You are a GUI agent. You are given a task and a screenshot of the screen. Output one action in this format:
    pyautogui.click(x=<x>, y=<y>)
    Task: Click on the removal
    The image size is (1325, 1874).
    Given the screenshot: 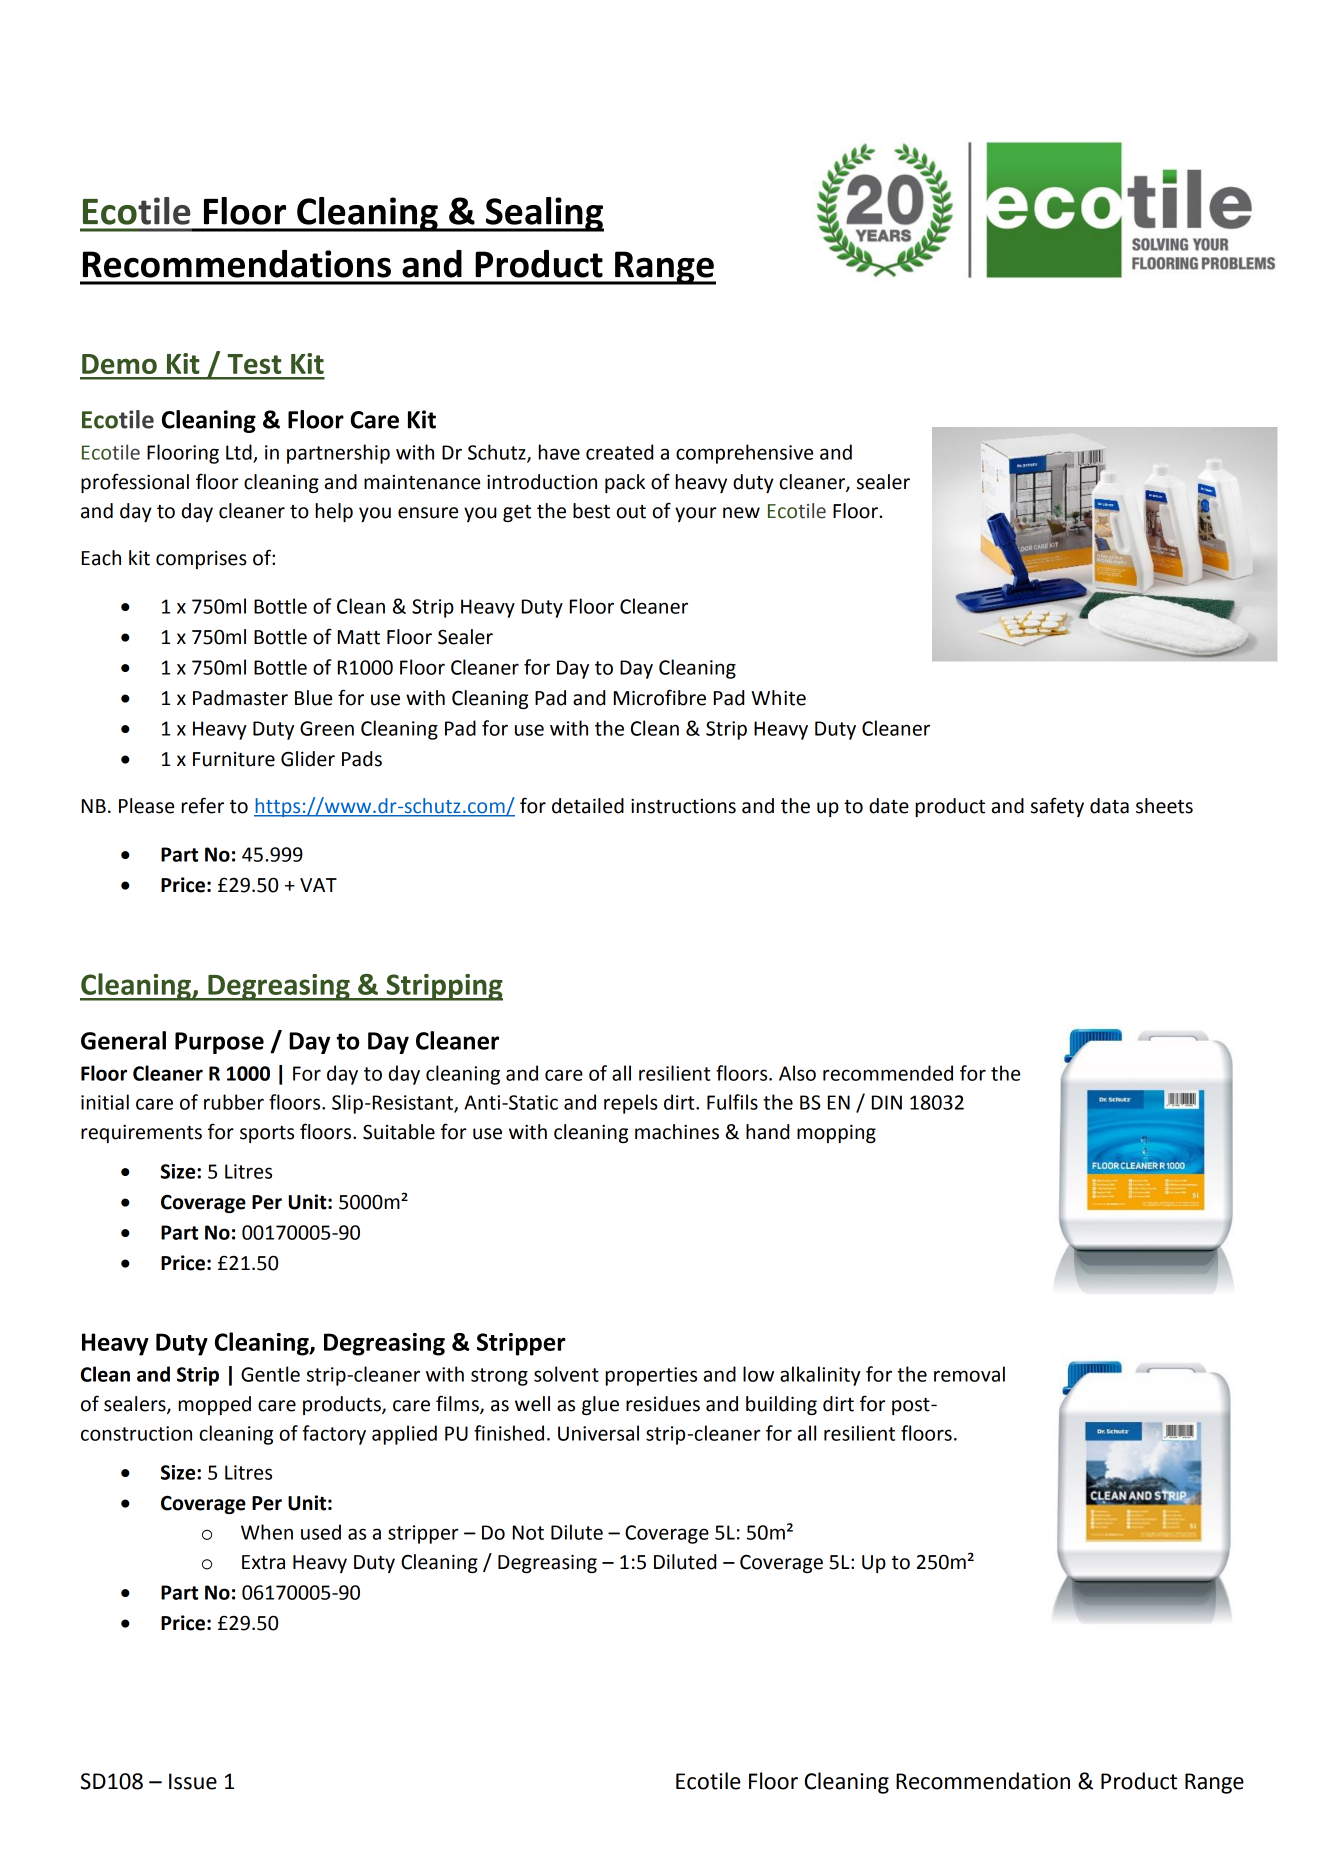 What is the action you would take?
    pyautogui.click(x=969, y=1374)
